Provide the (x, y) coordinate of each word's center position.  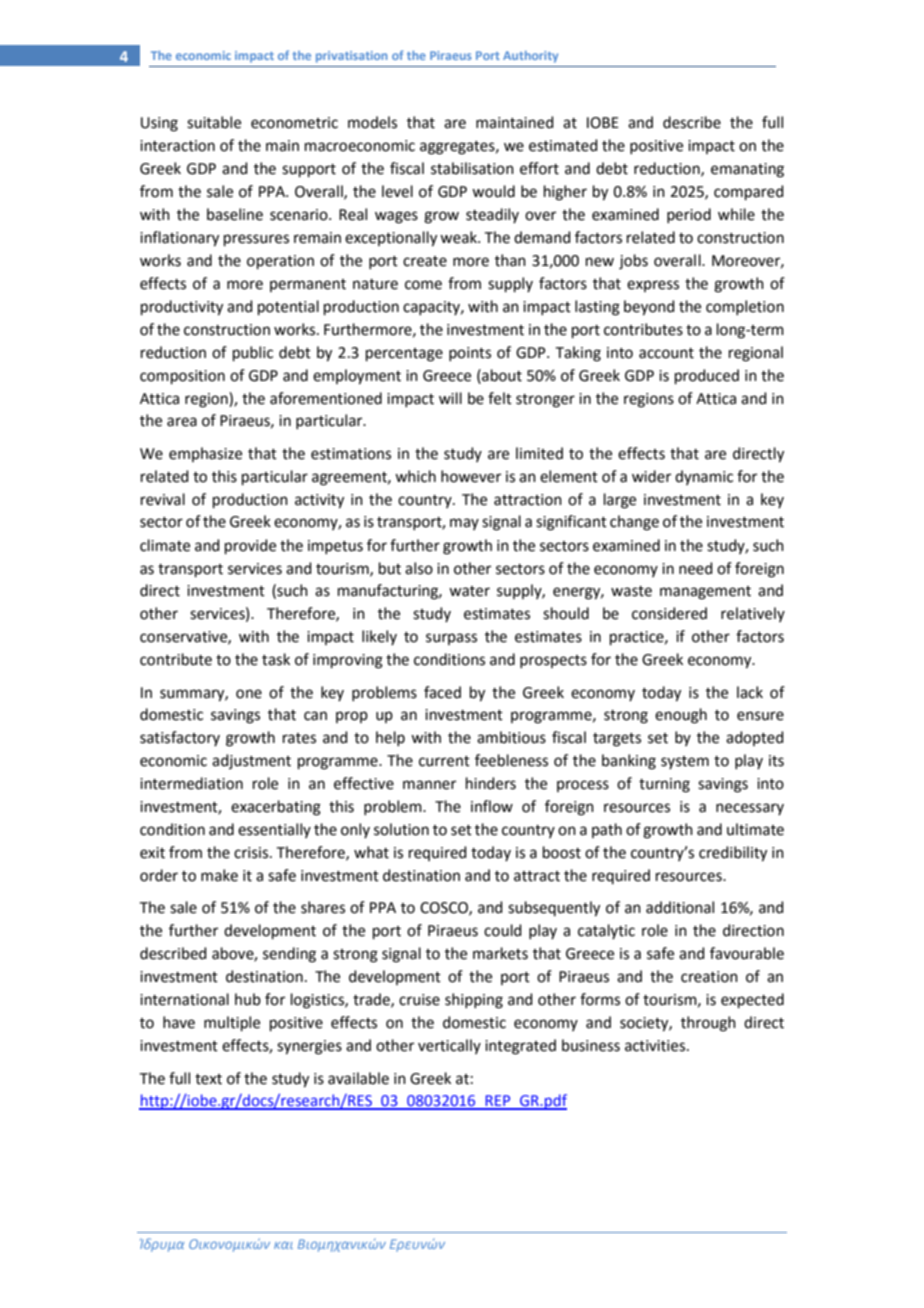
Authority (530, 57)
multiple (232, 1023)
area (182, 422)
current (444, 761)
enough (681, 716)
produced (707, 376)
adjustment (251, 761)
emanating (747, 170)
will (450, 398)
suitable (214, 122)
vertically (449, 1046)
